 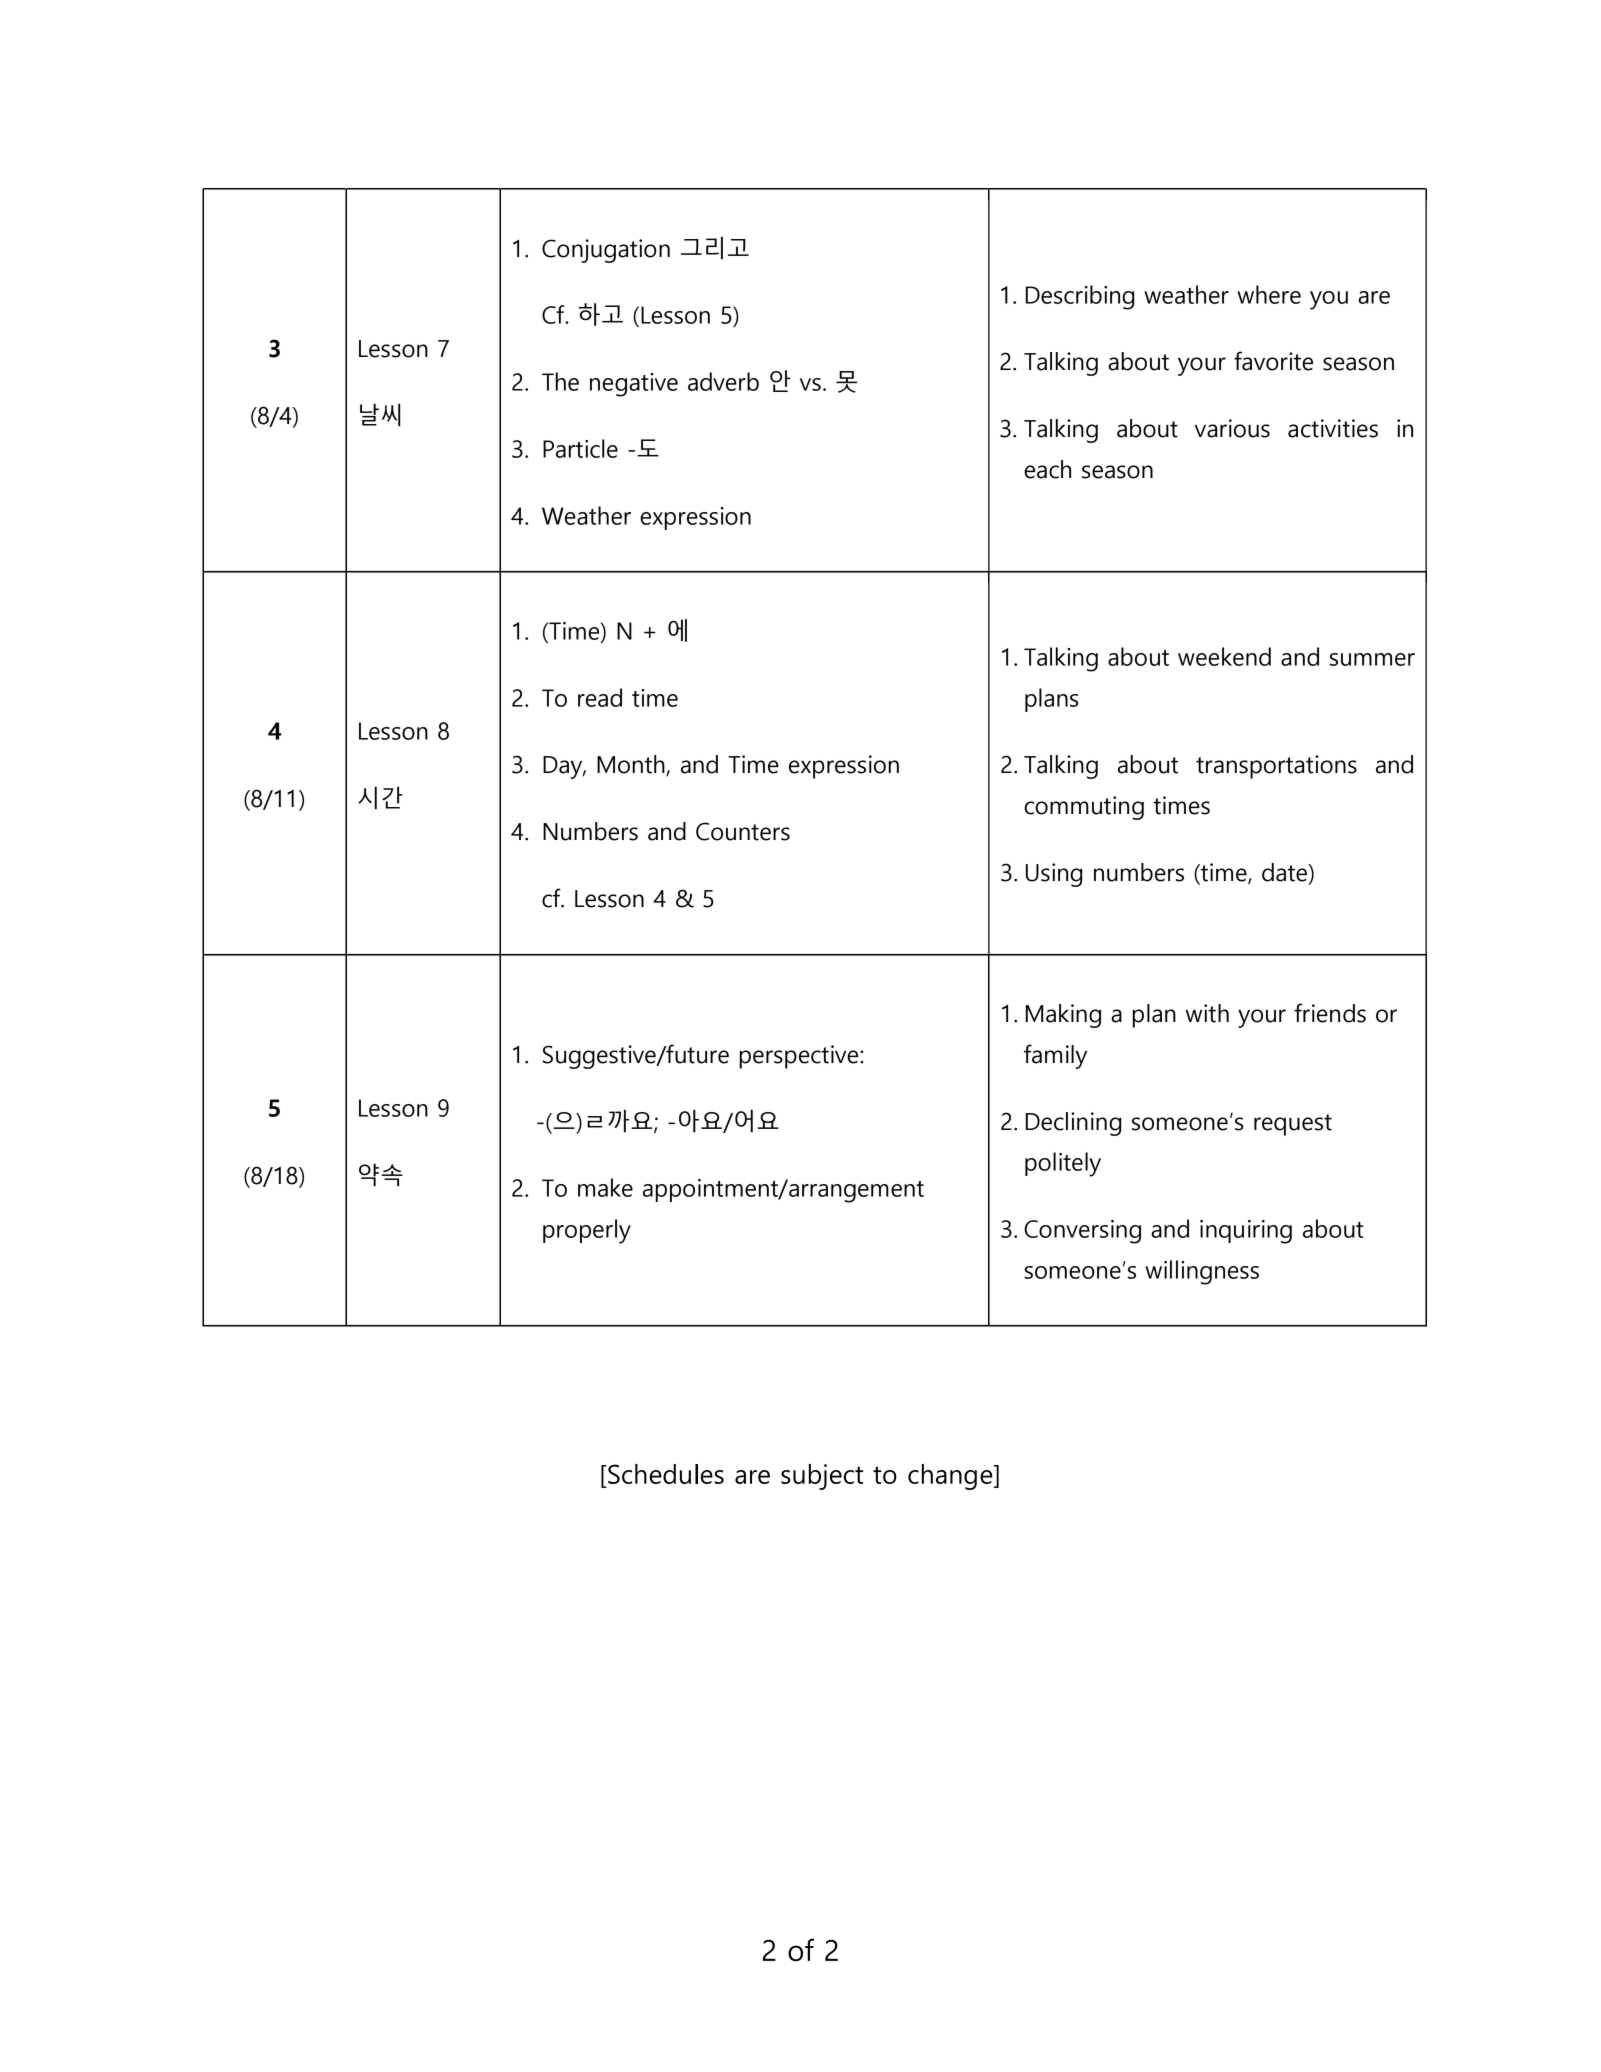 I want to click on make, so click(x=605, y=1187).
